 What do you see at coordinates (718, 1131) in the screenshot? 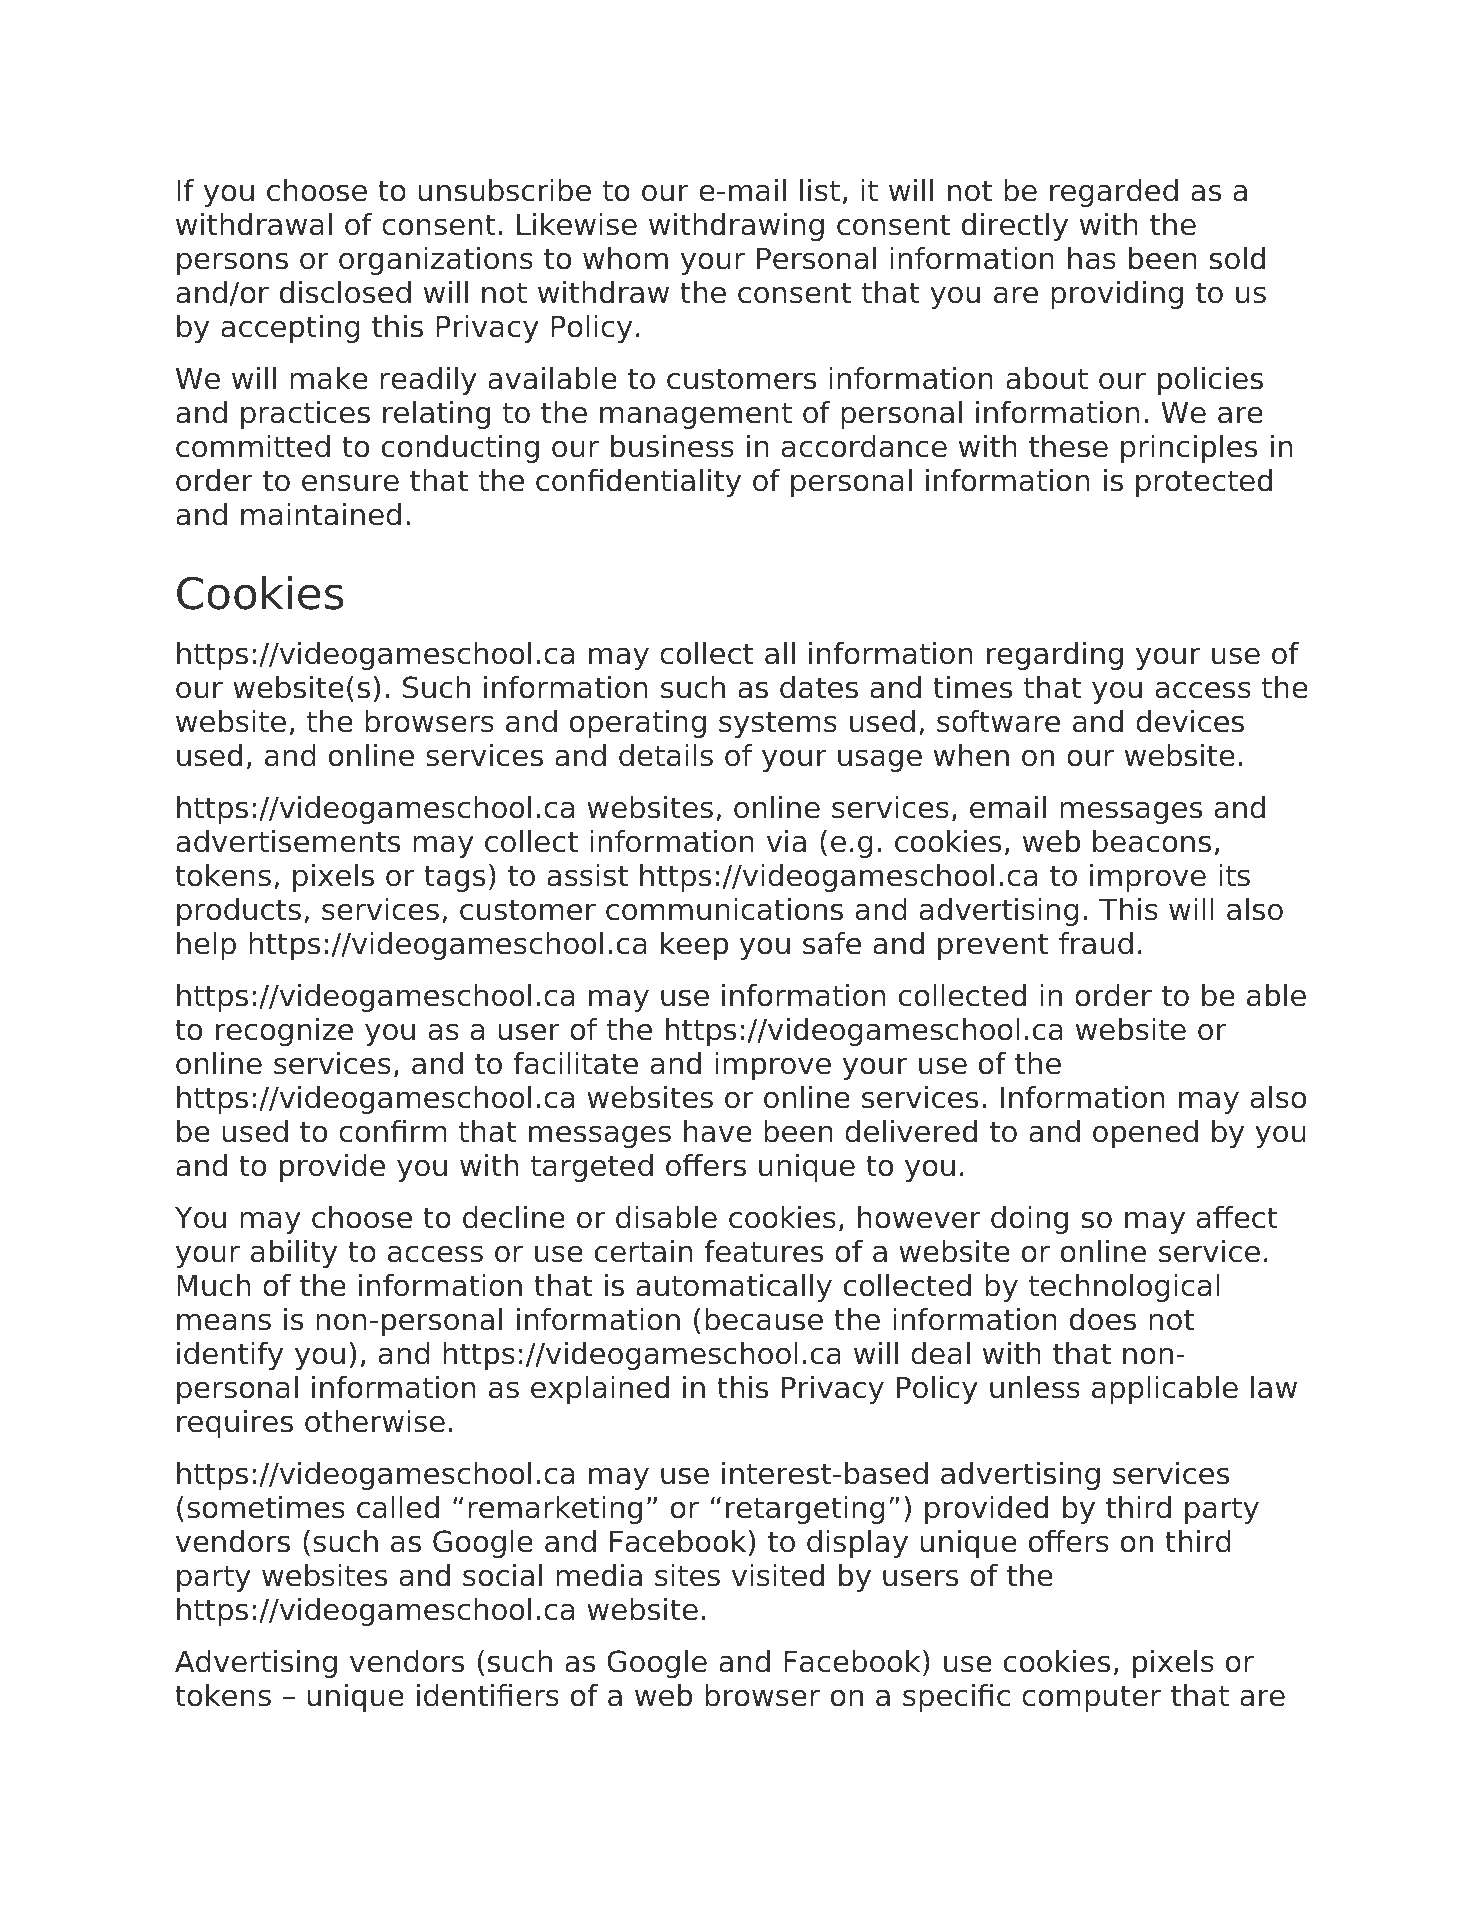
I see `have` at bounding box center [718, 1131].
